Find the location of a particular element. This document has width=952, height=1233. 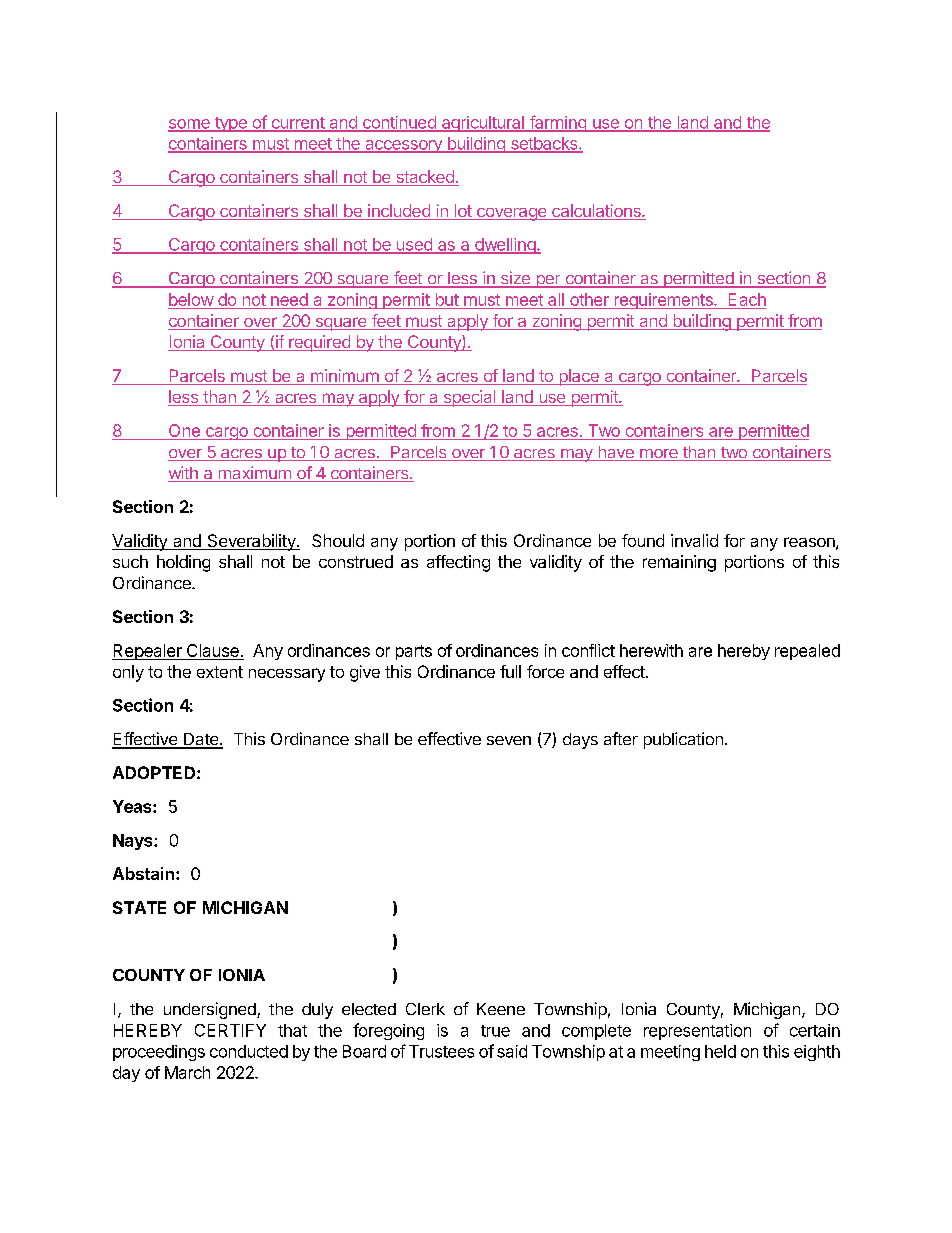

type is located at coordinates (230, 124).
